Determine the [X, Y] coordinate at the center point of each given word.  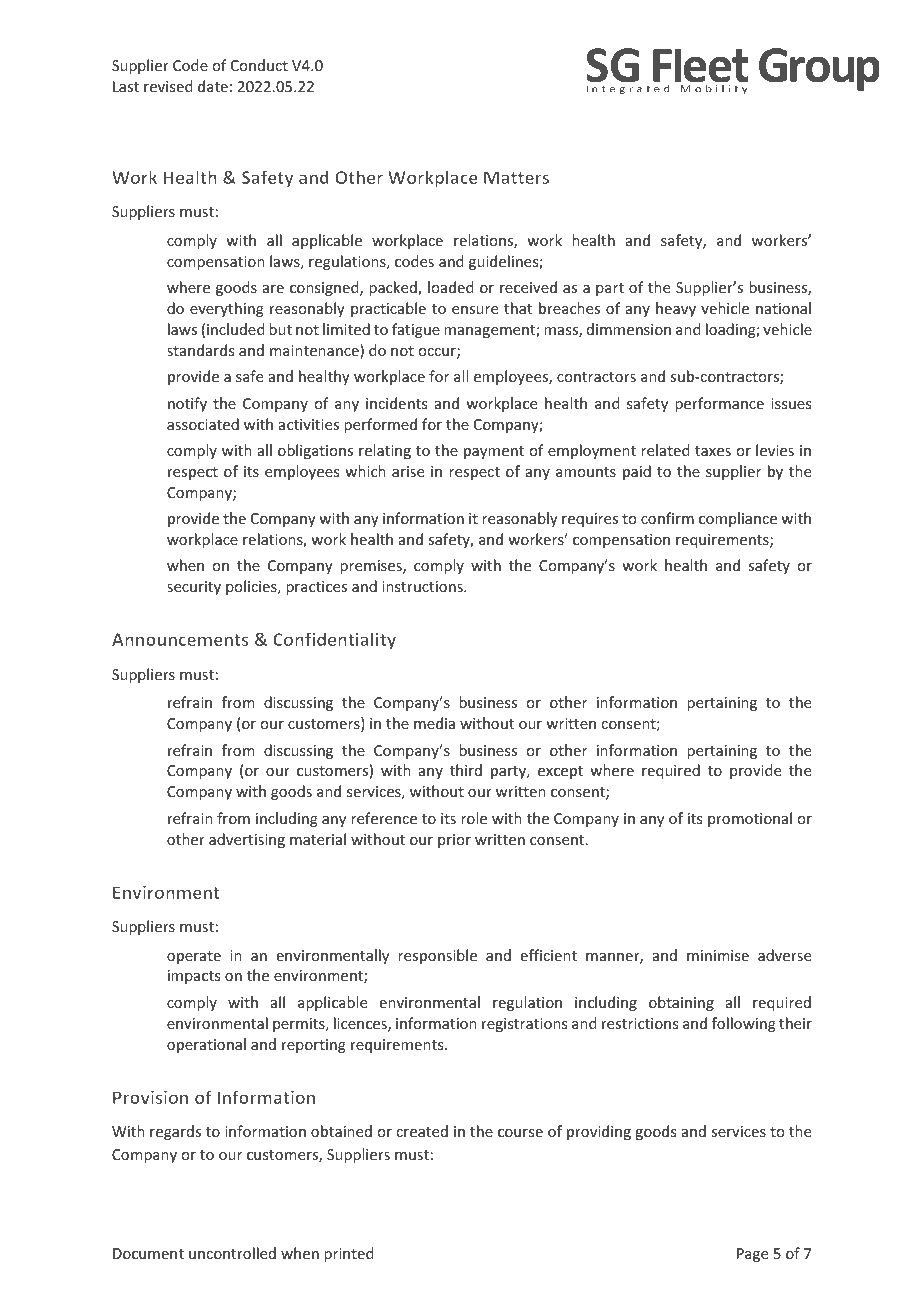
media [434, 723]
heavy [676, 309]
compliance [738, 519]
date [213, 86]
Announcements [180, 639]
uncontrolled [232, 1253]
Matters [516, 177]
